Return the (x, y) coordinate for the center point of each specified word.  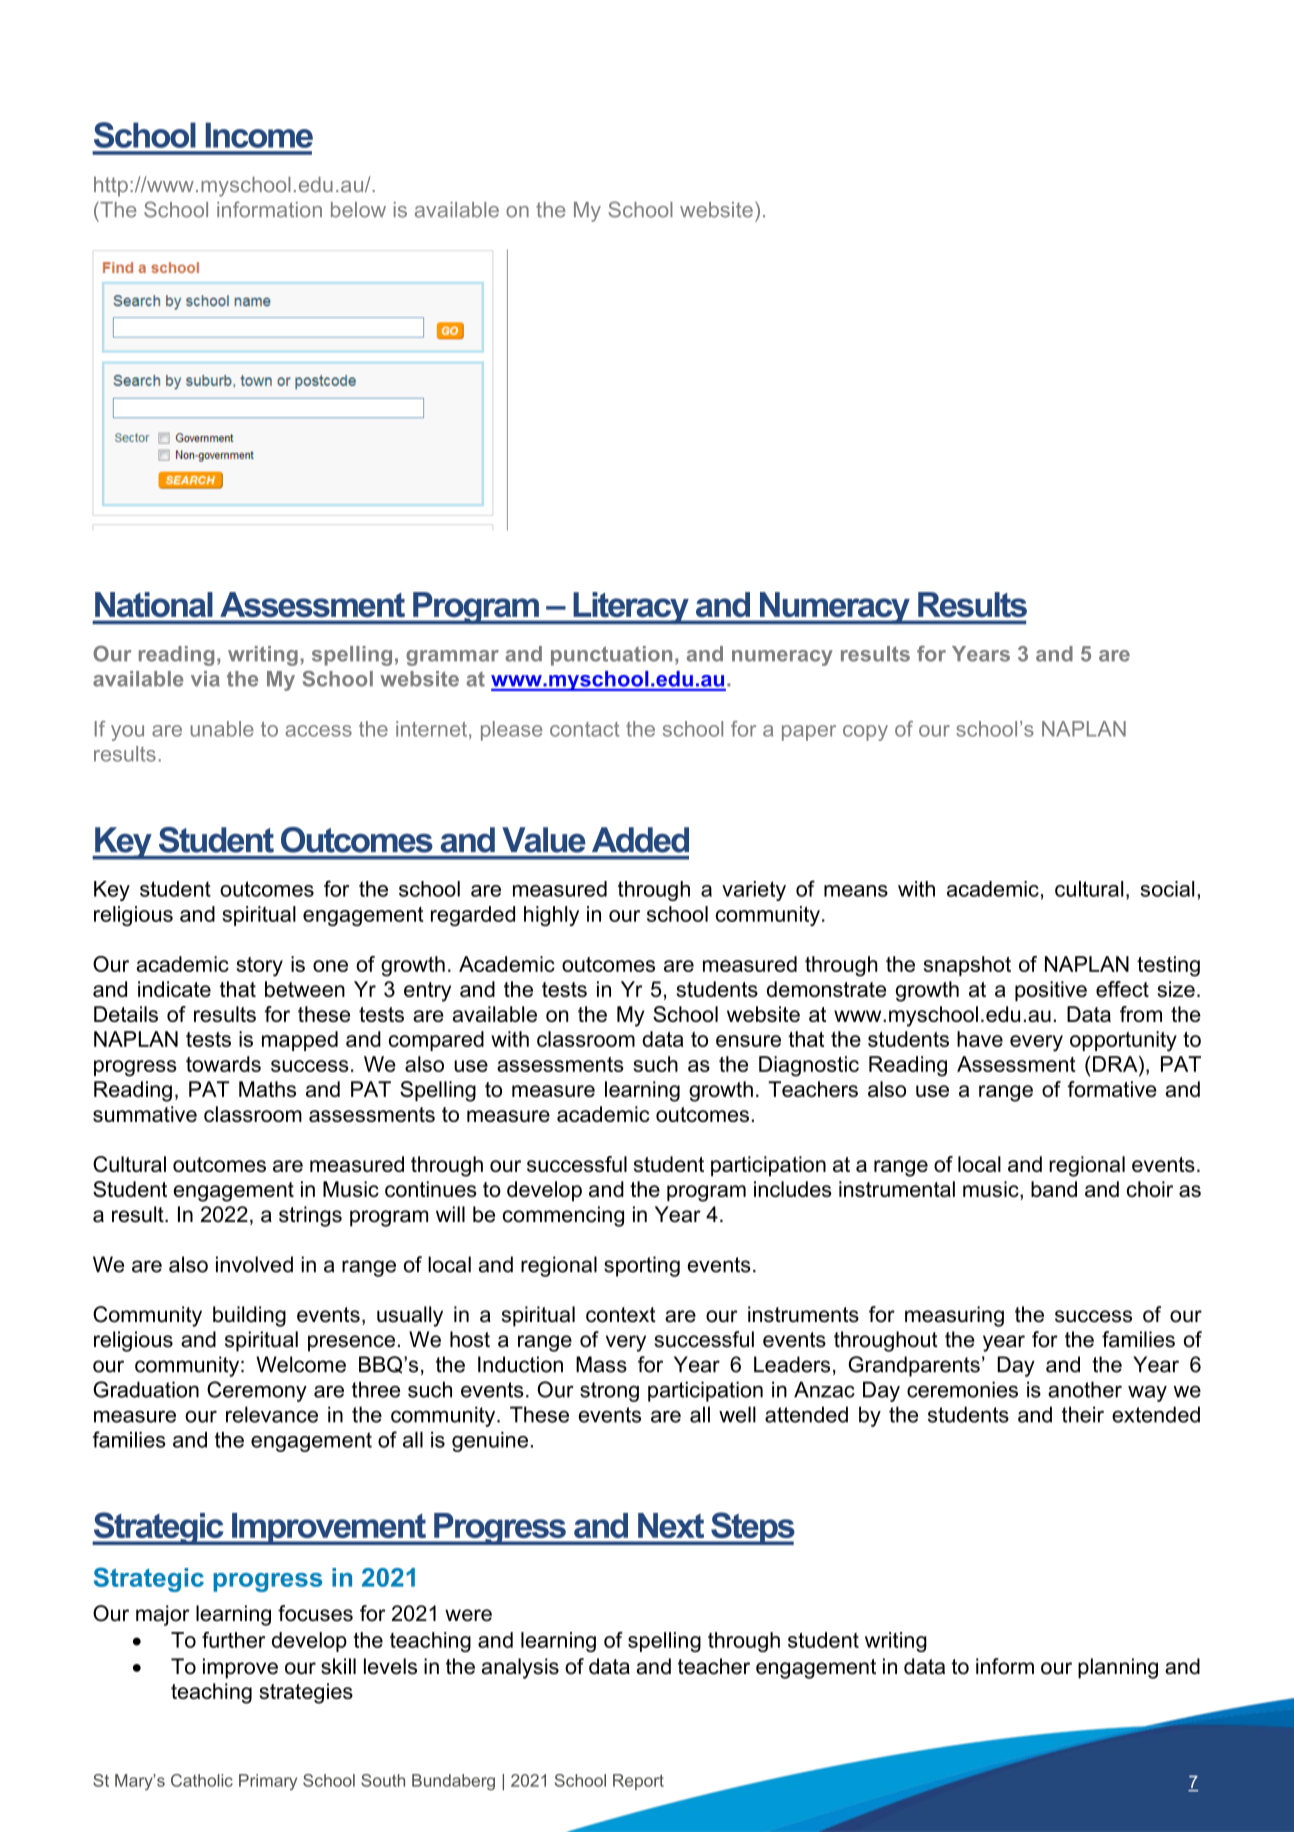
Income (259, 135)
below (358, 210)
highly (551, 916)
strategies (306, 1693)
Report (638, 1782)
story (259, 967)
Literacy (631, 608)
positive (1051, 991)
